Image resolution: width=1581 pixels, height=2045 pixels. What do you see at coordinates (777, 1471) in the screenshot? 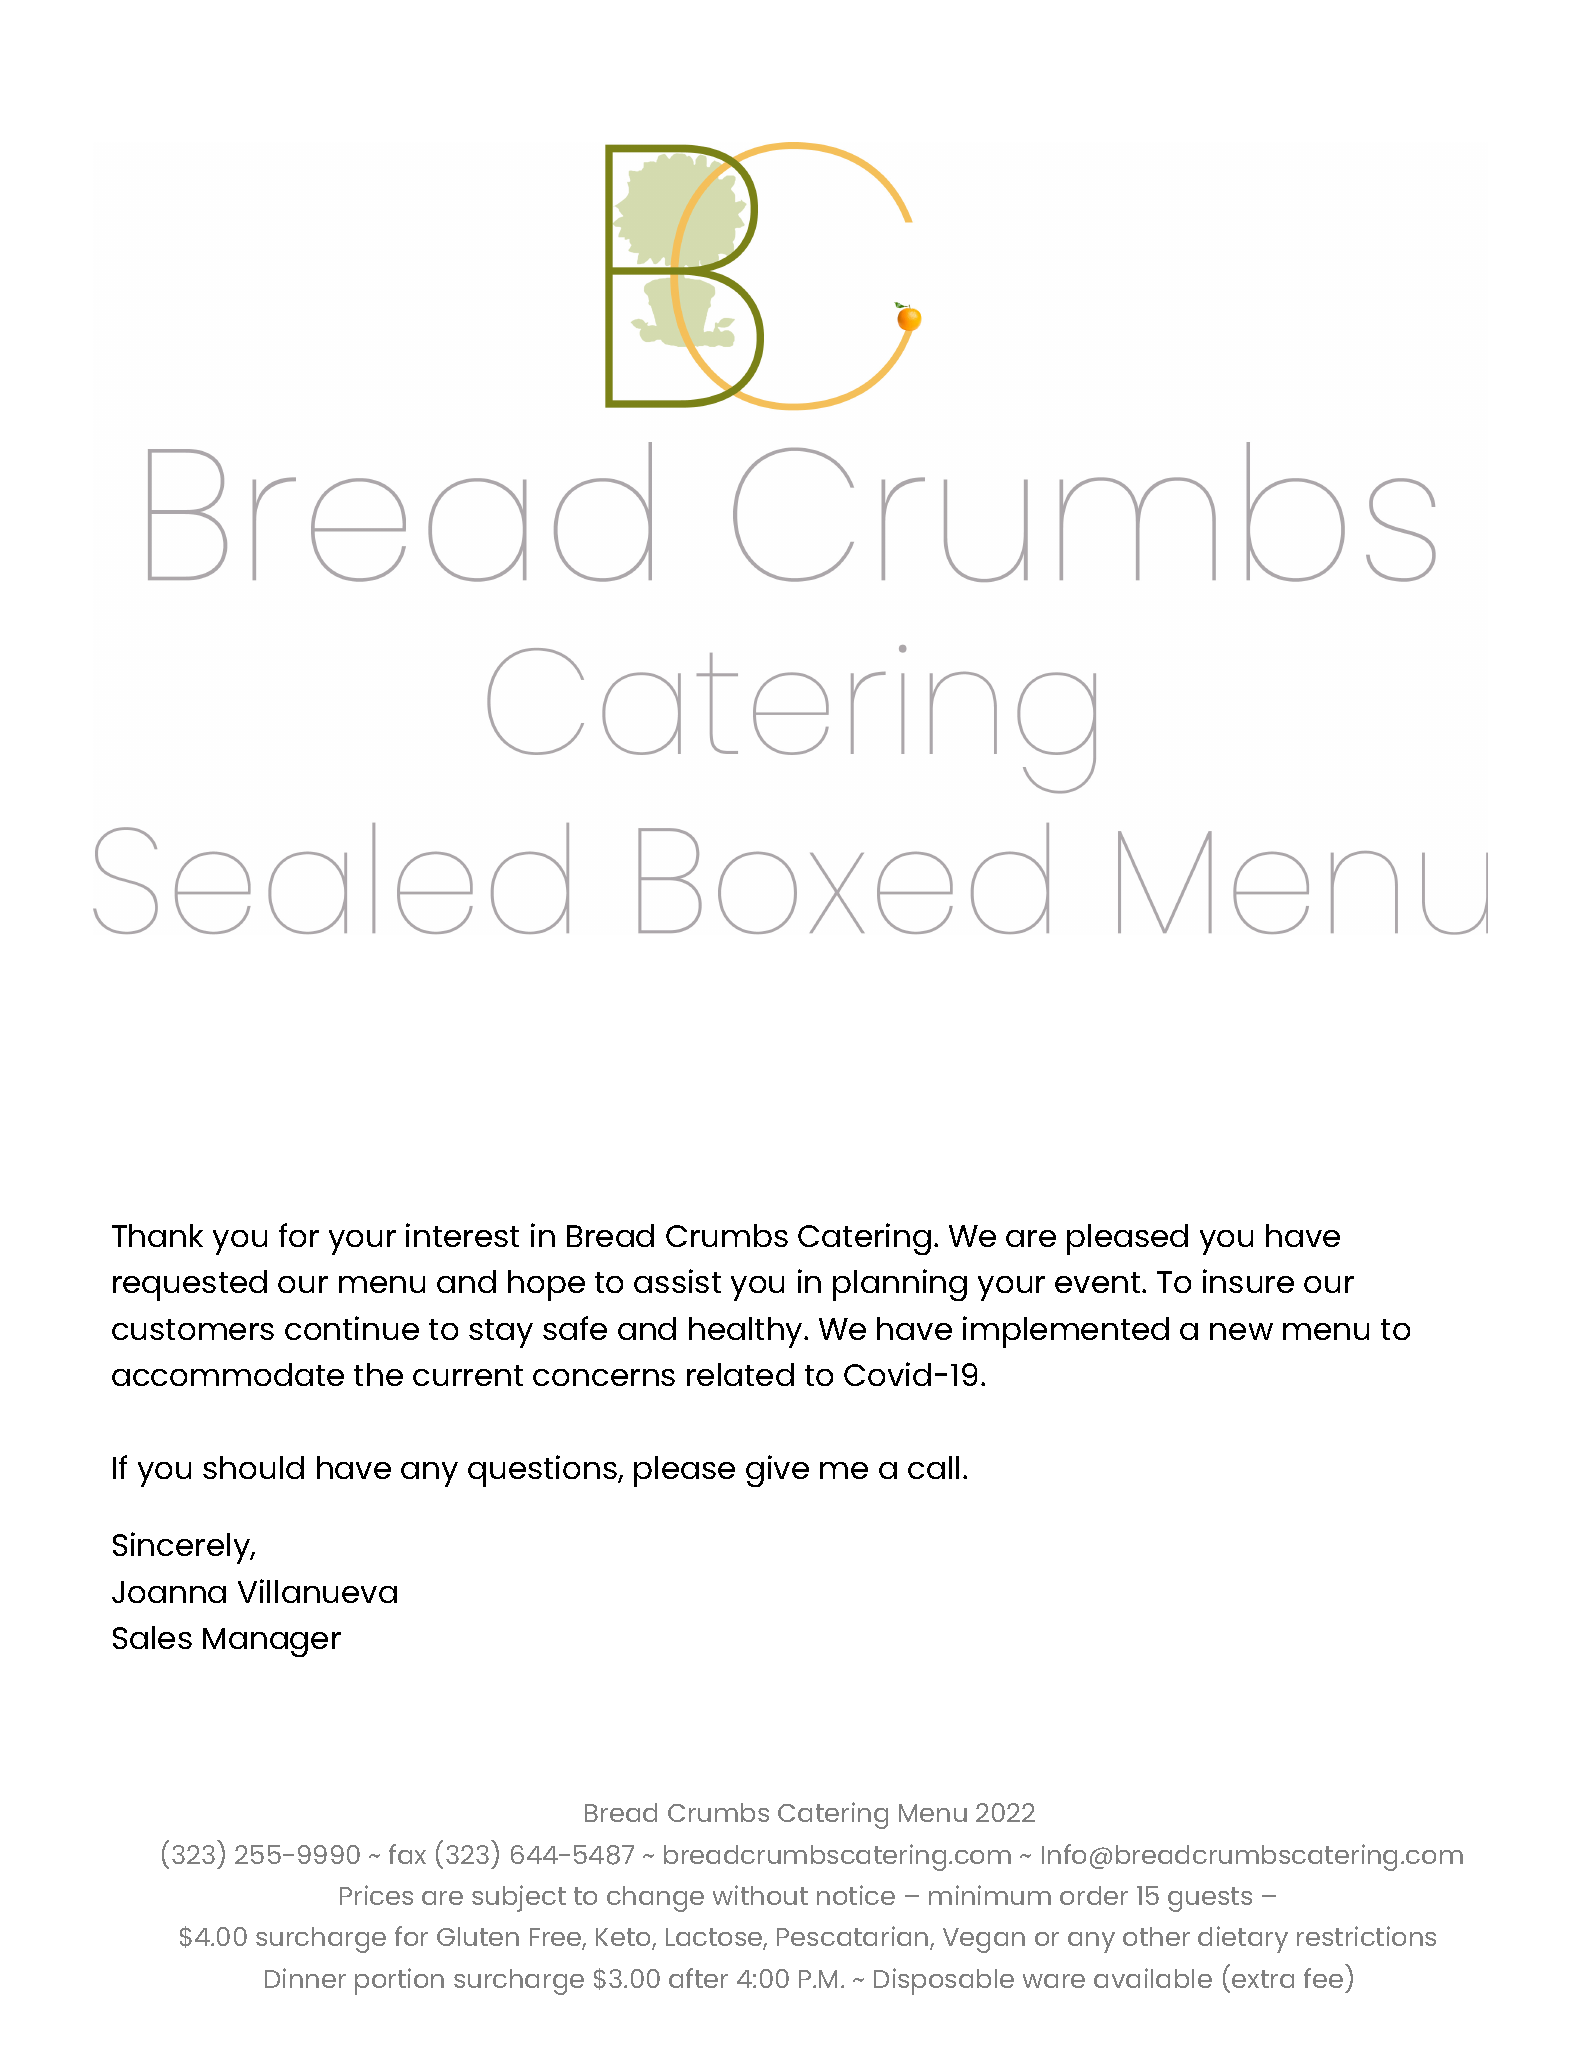
I see `give` at bounding box center [777, 1471].
